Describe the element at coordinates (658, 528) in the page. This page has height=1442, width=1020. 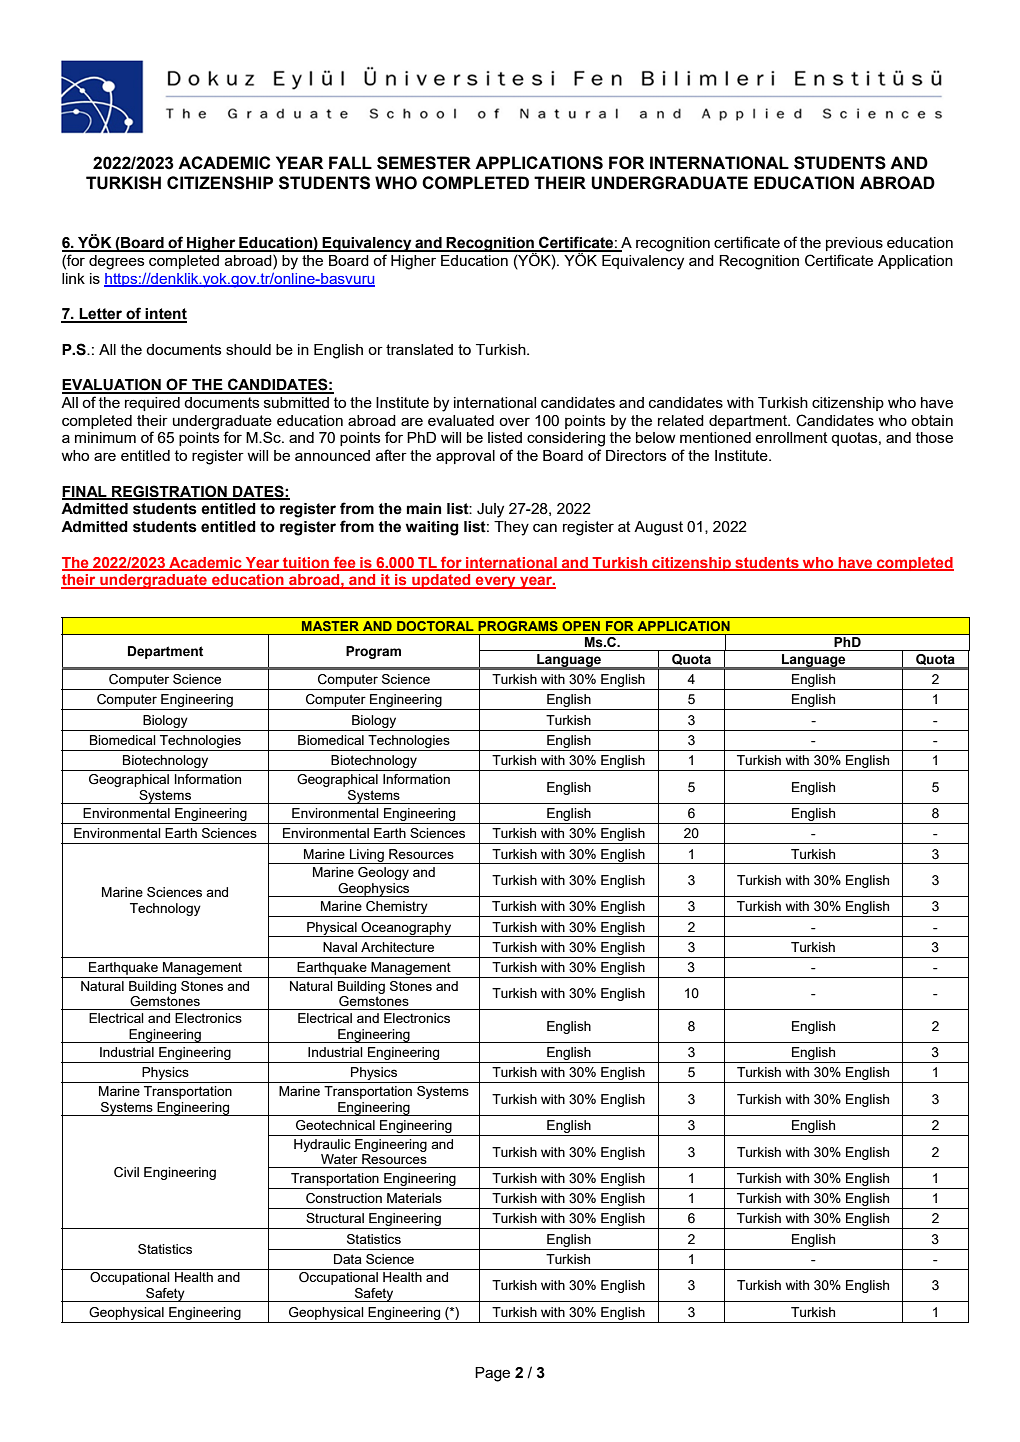
I see `August` at that location.
